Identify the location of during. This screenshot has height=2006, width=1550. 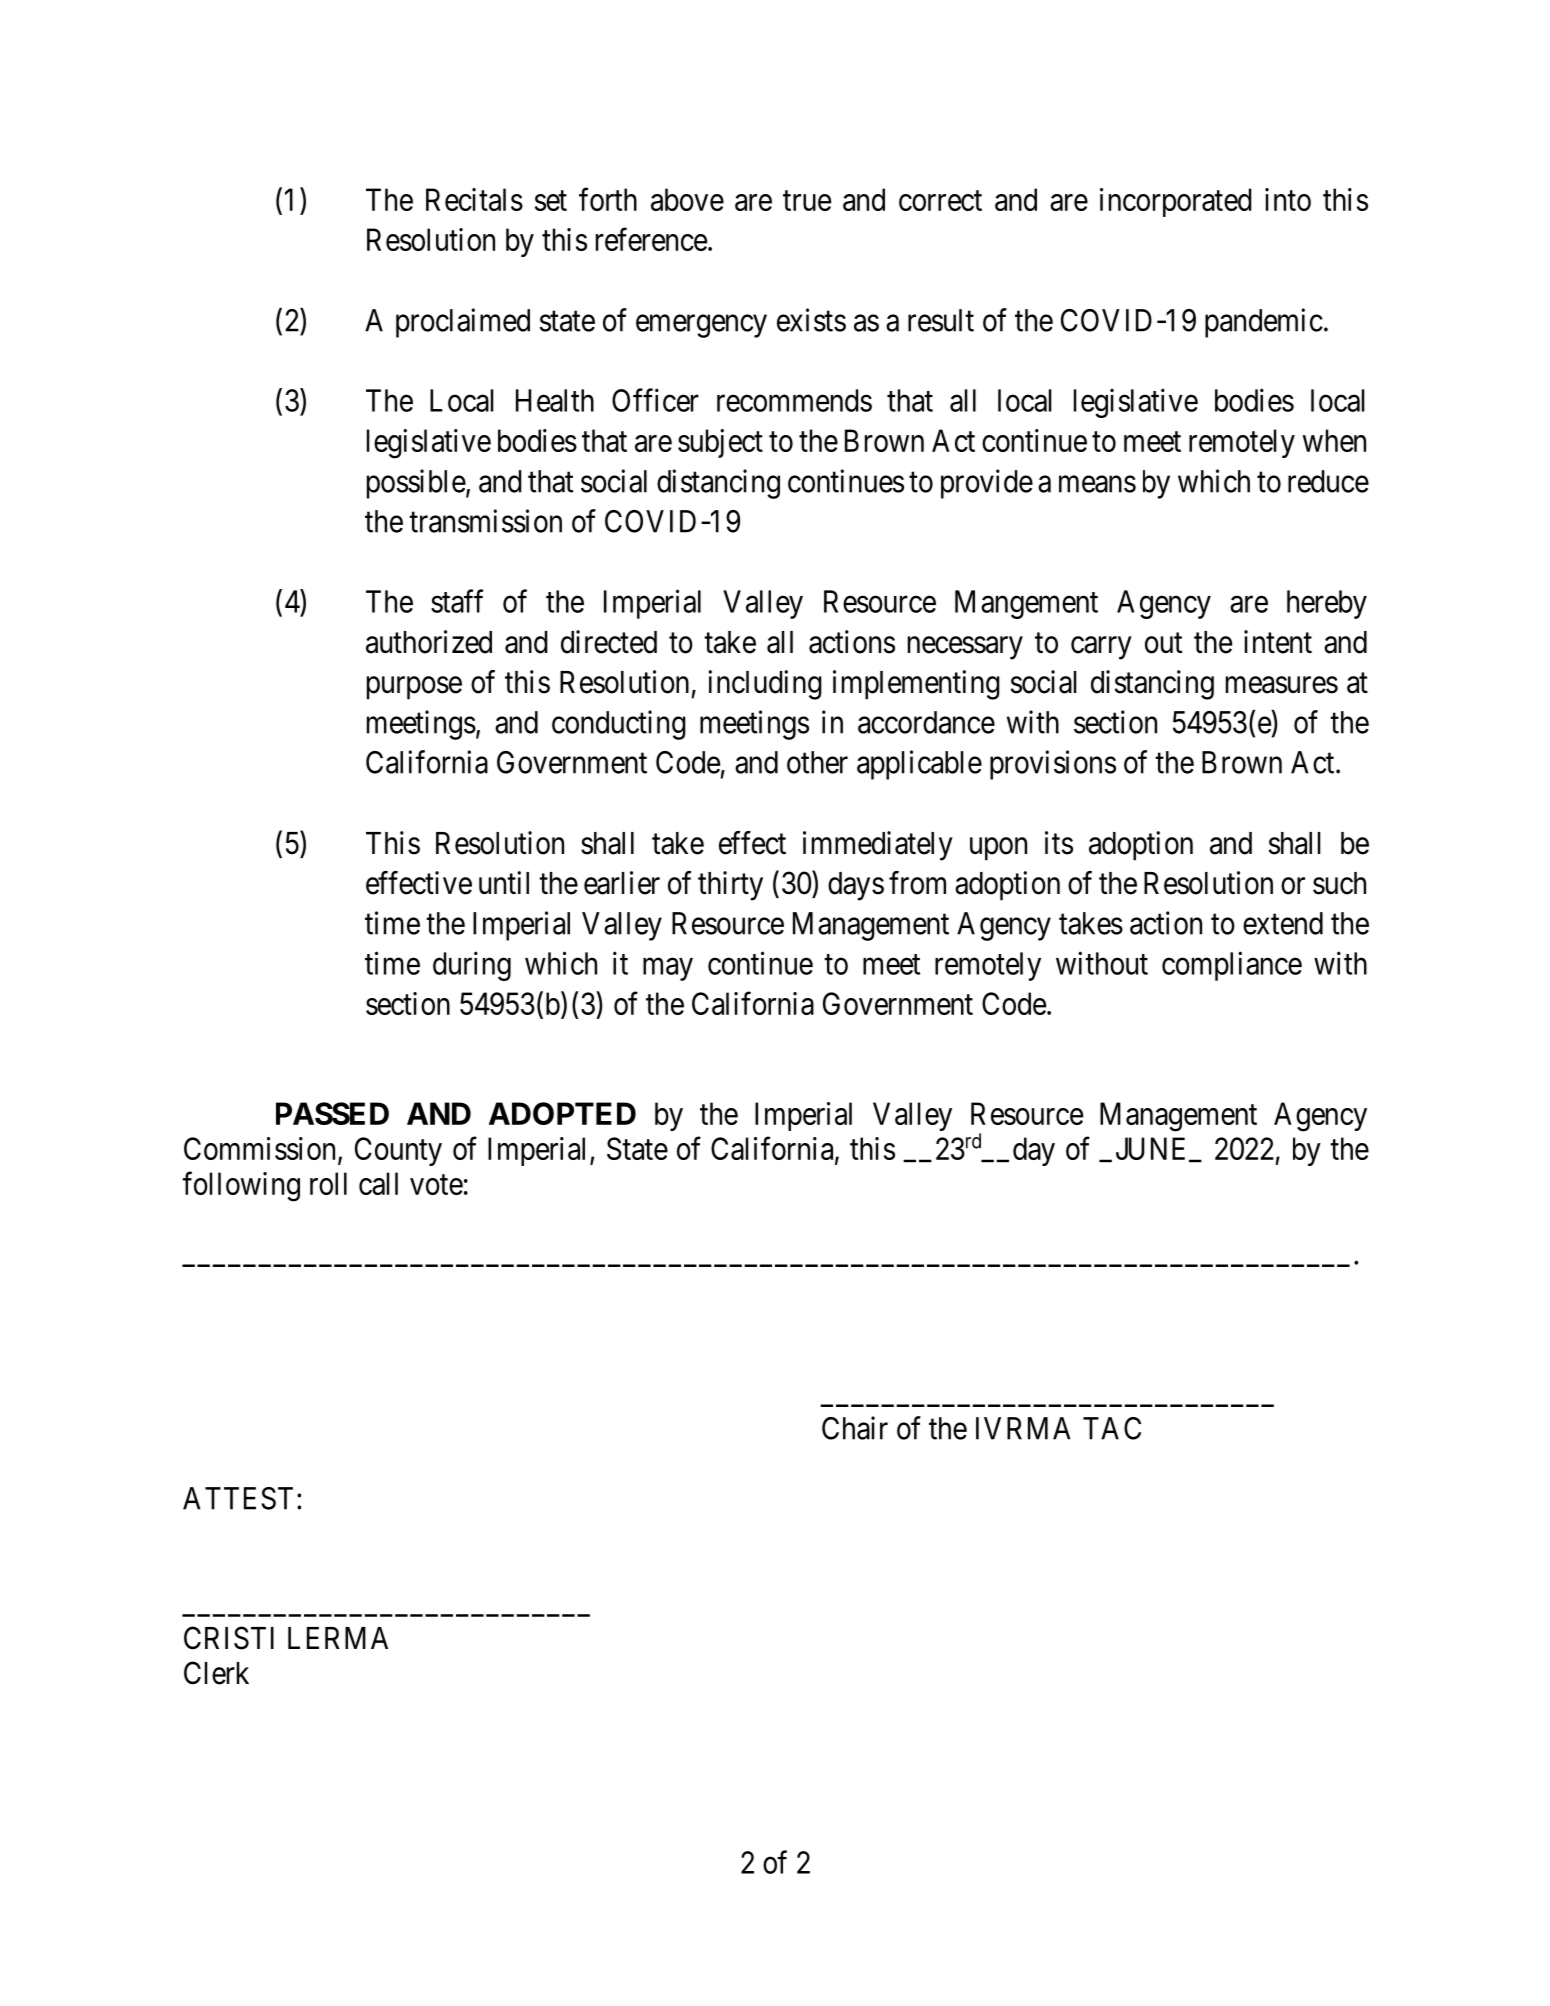
(472, 966).
